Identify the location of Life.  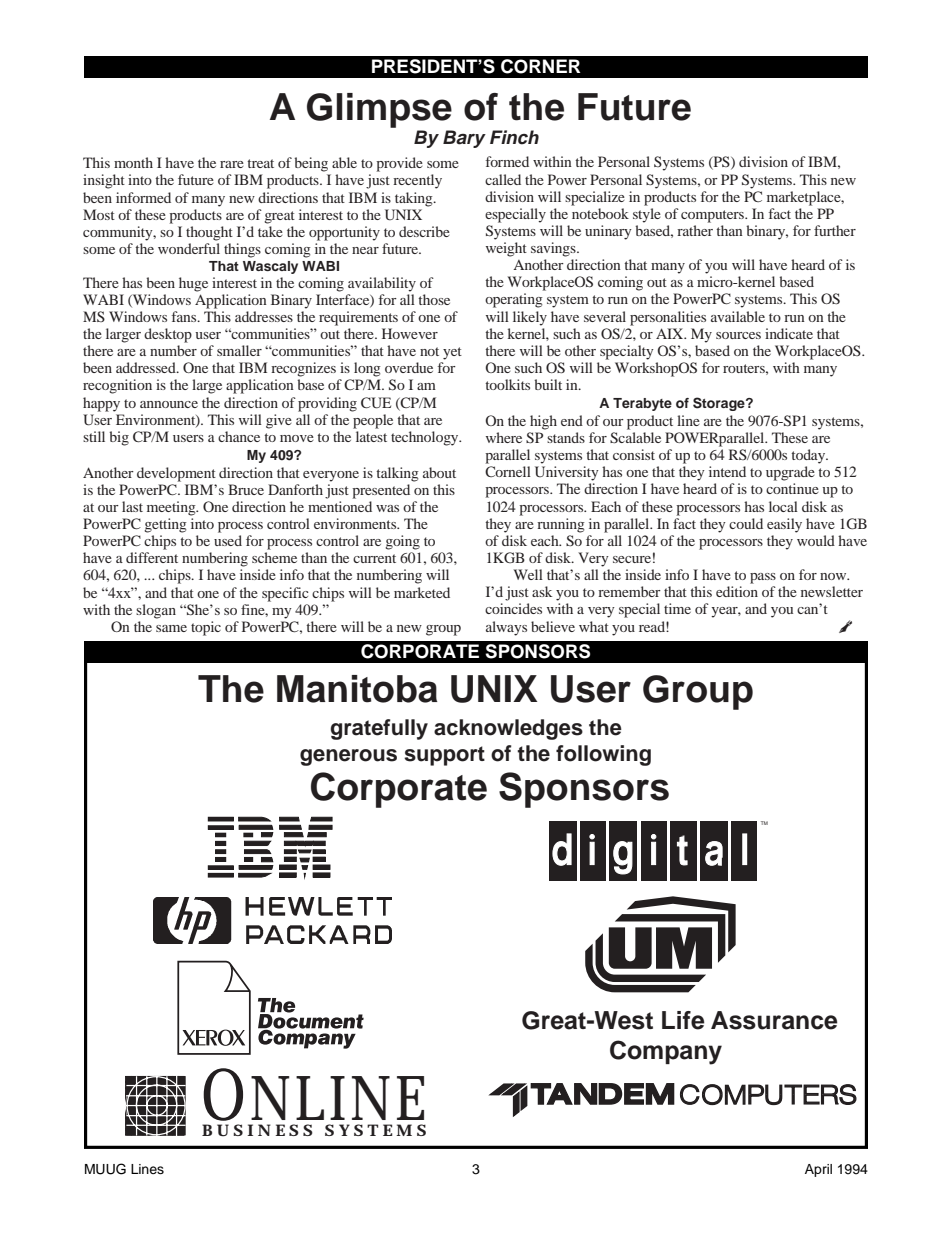
(683, 1020).
